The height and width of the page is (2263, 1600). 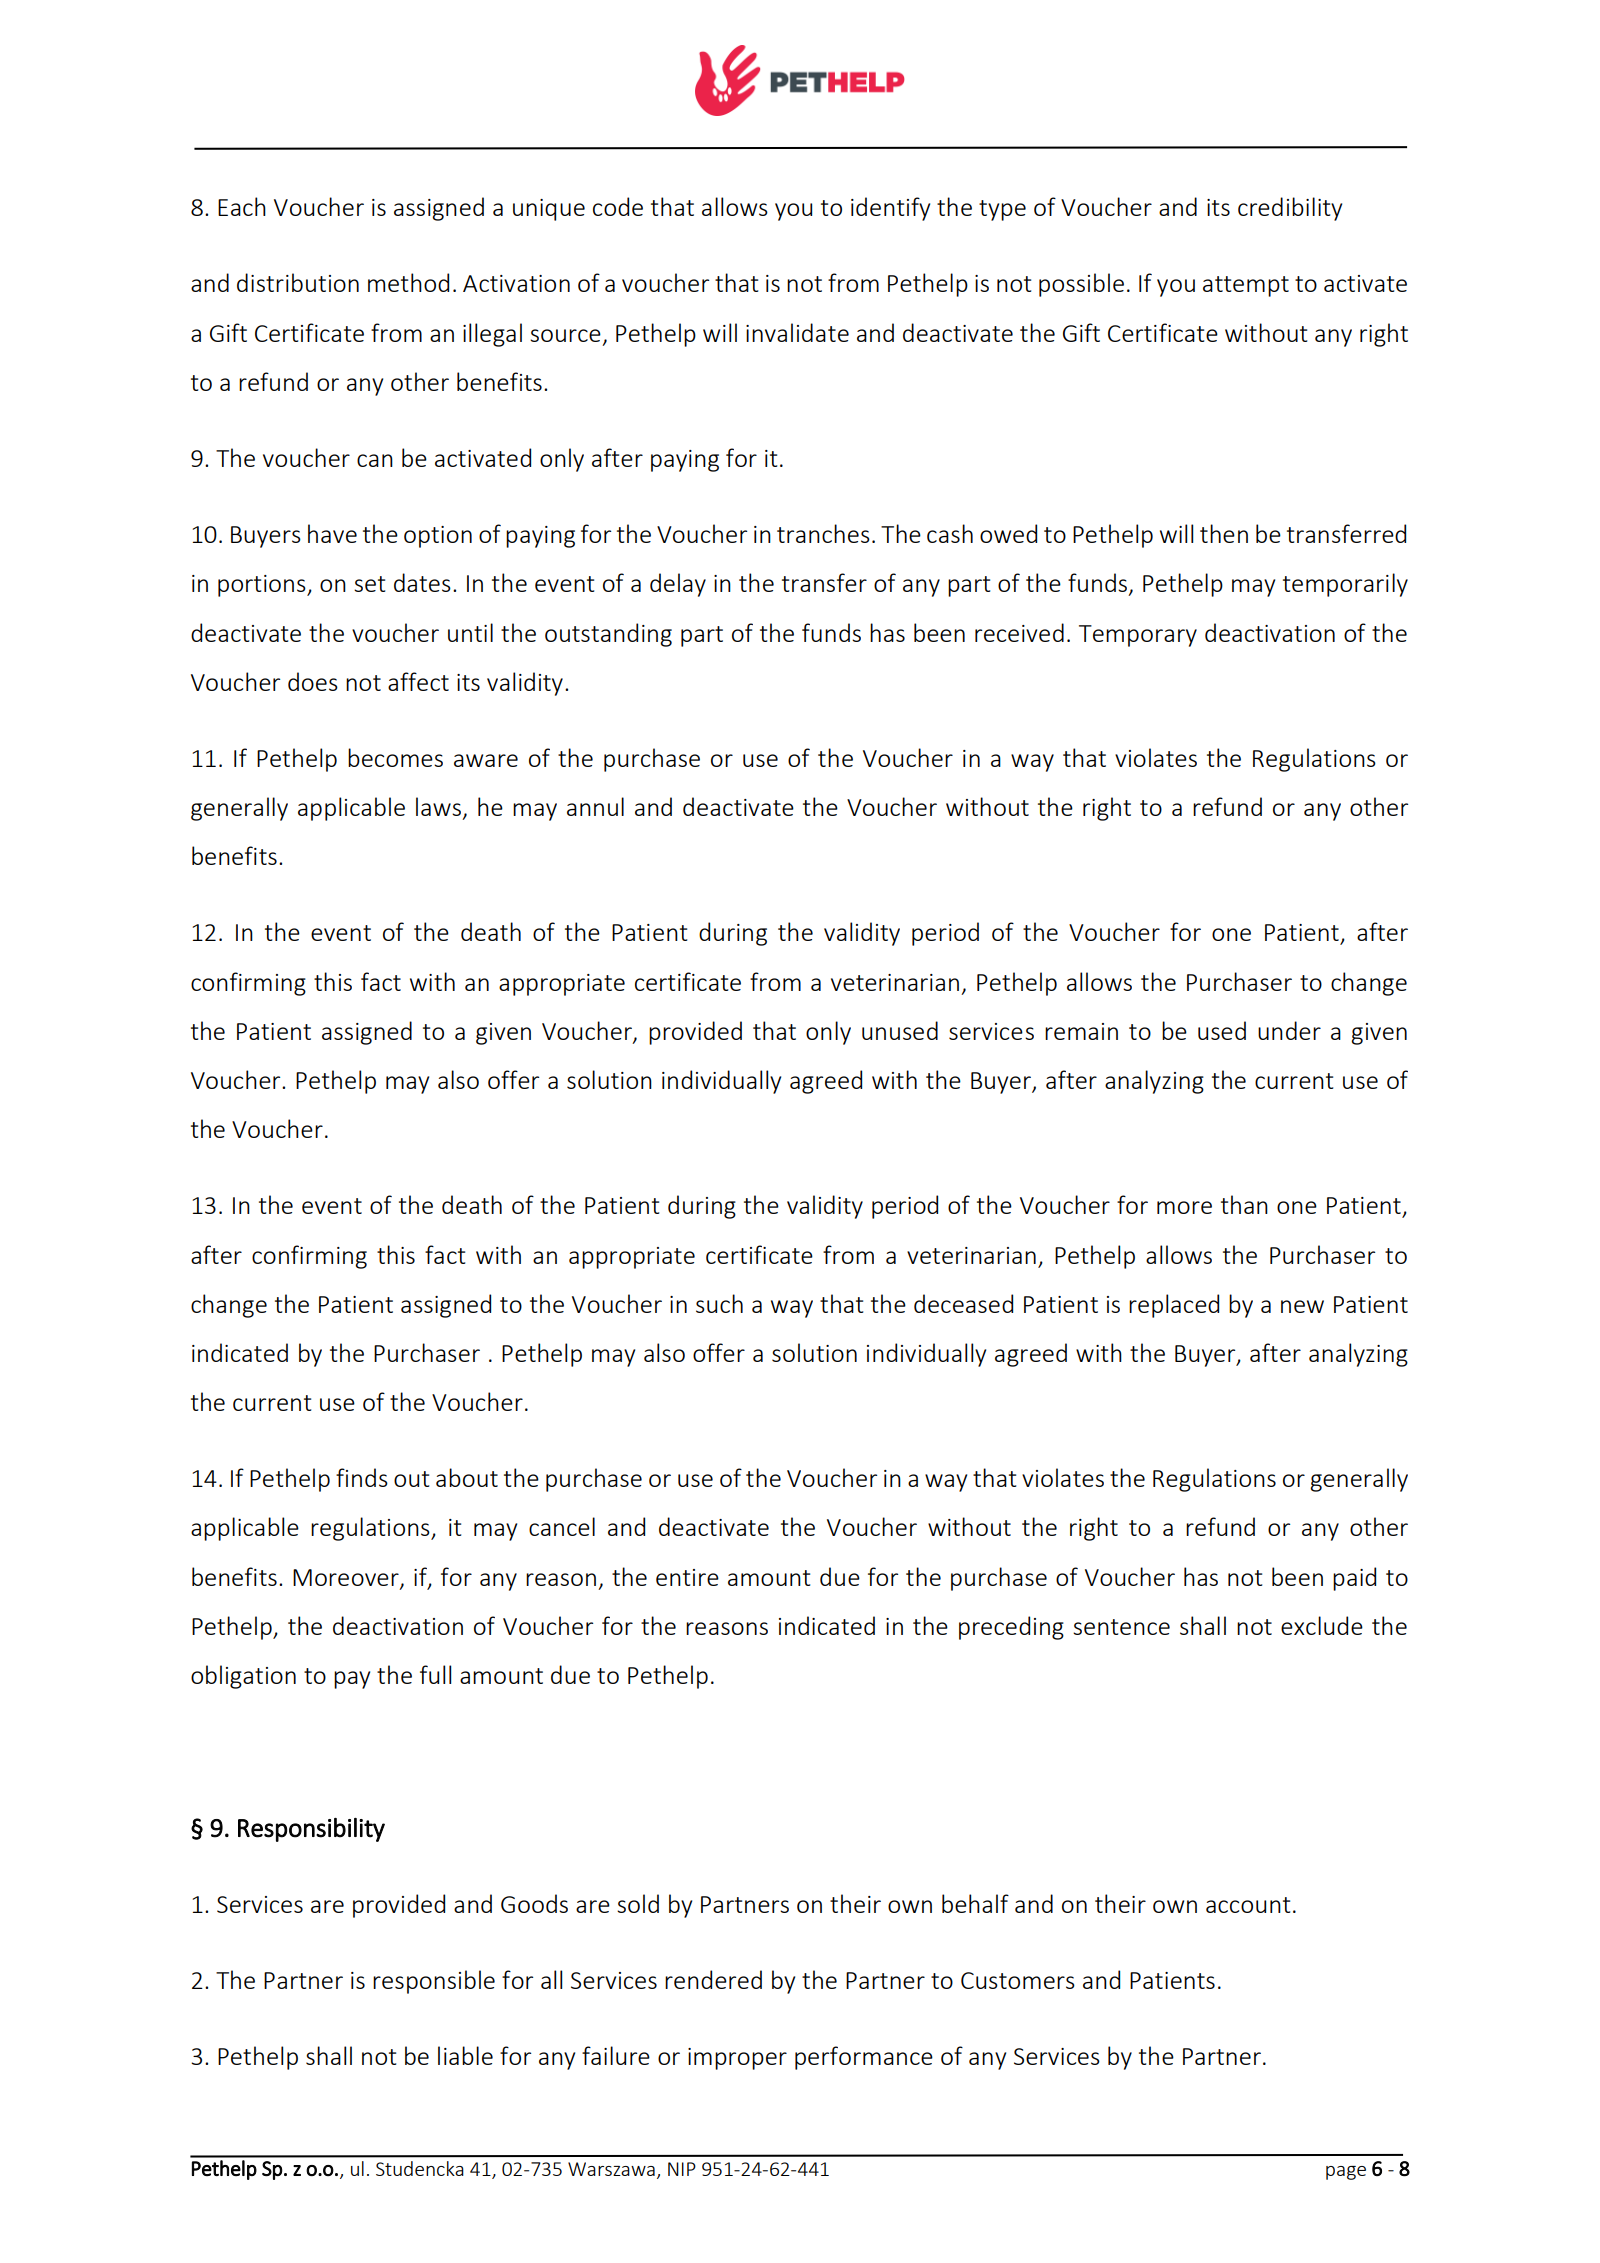 I want to click on remain, so click(x=1081, y=1031).
